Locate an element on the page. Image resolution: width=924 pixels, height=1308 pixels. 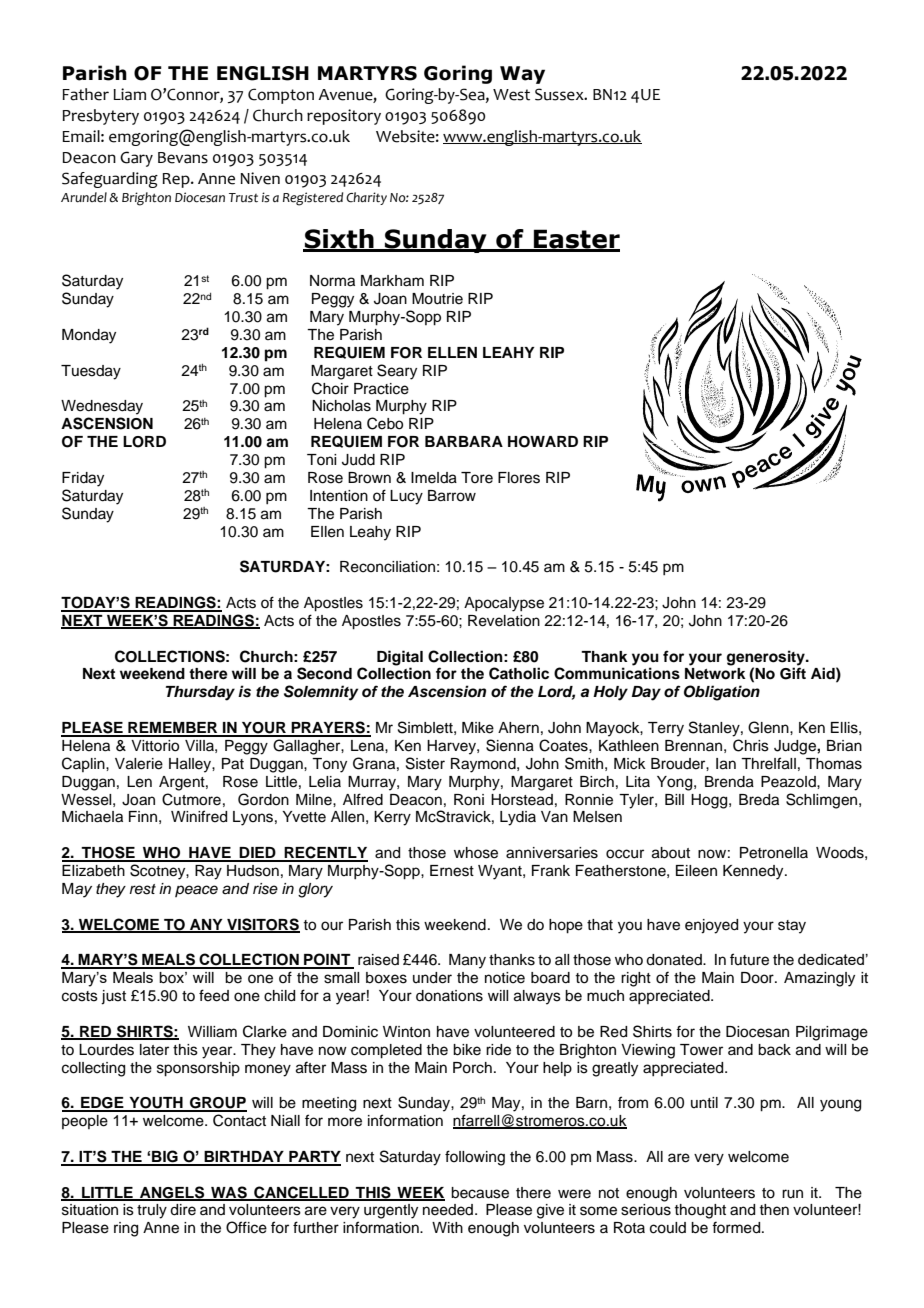
Network is located at coordinates (715, 674).
